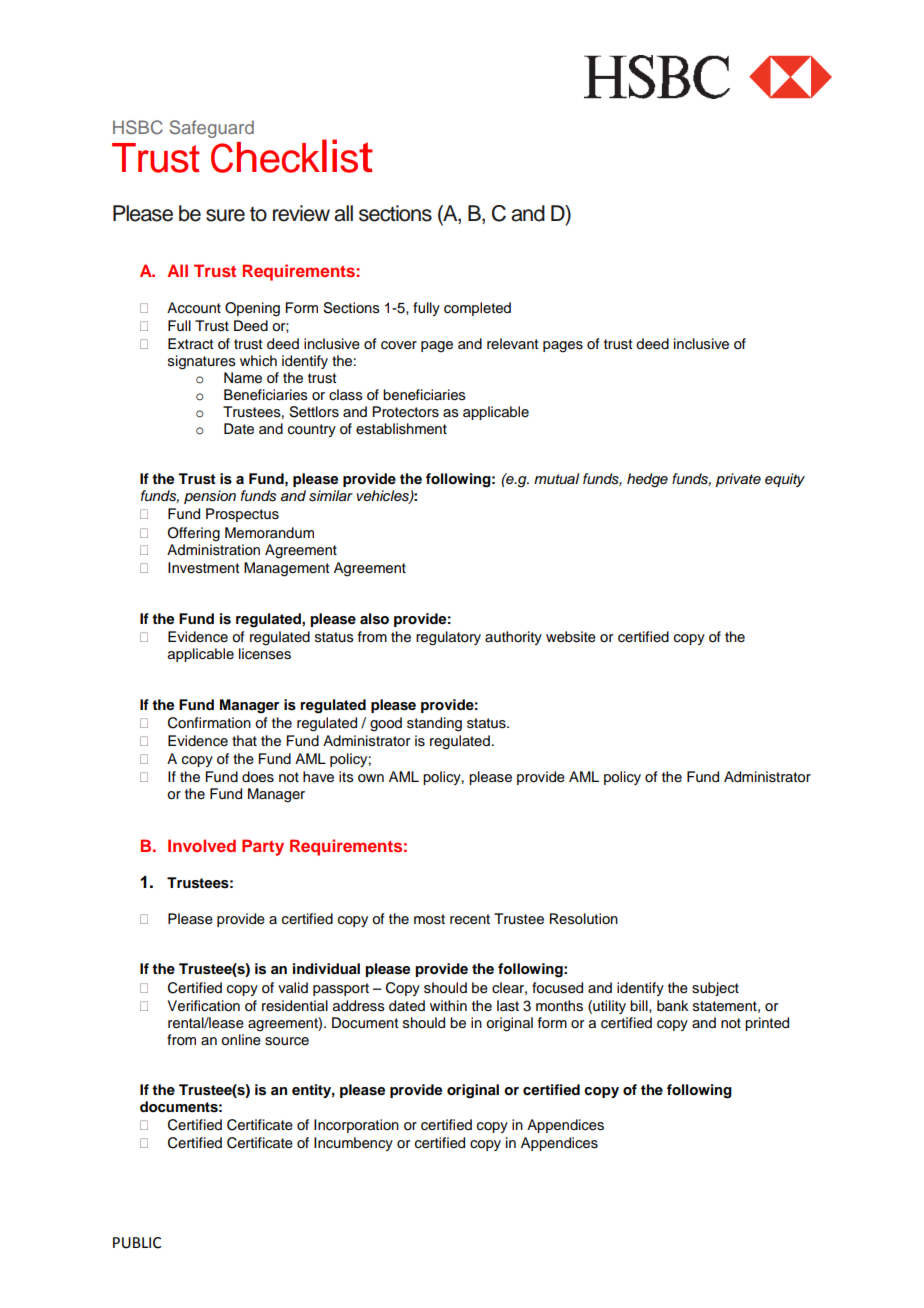 The height and width of the image is (1308, 924). Describe the element at coordinates (301, 213) in the image. I see `review` at that location.
